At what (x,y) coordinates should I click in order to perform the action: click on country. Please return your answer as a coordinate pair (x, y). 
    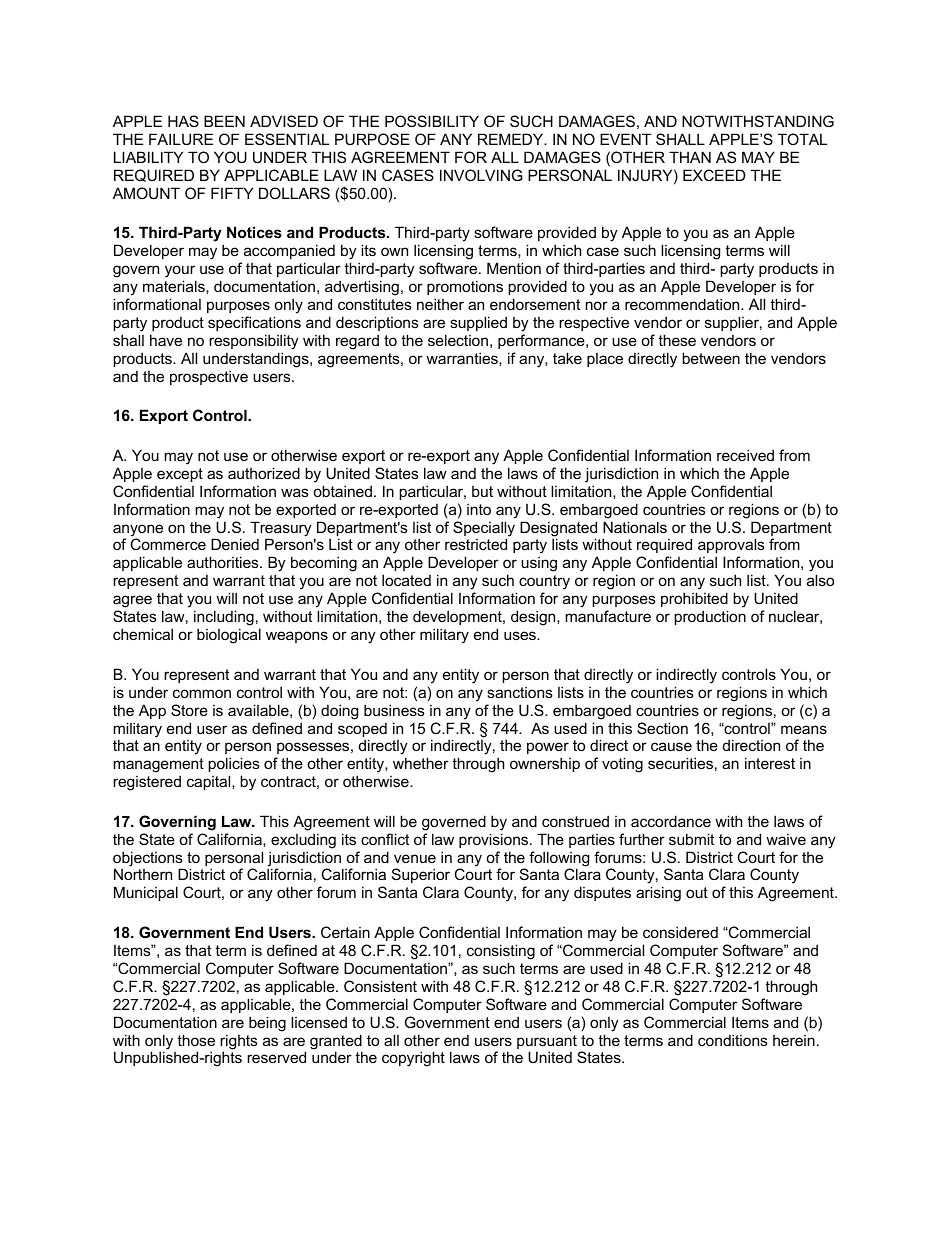
    Looking at the image, I should click on (544, 584).
